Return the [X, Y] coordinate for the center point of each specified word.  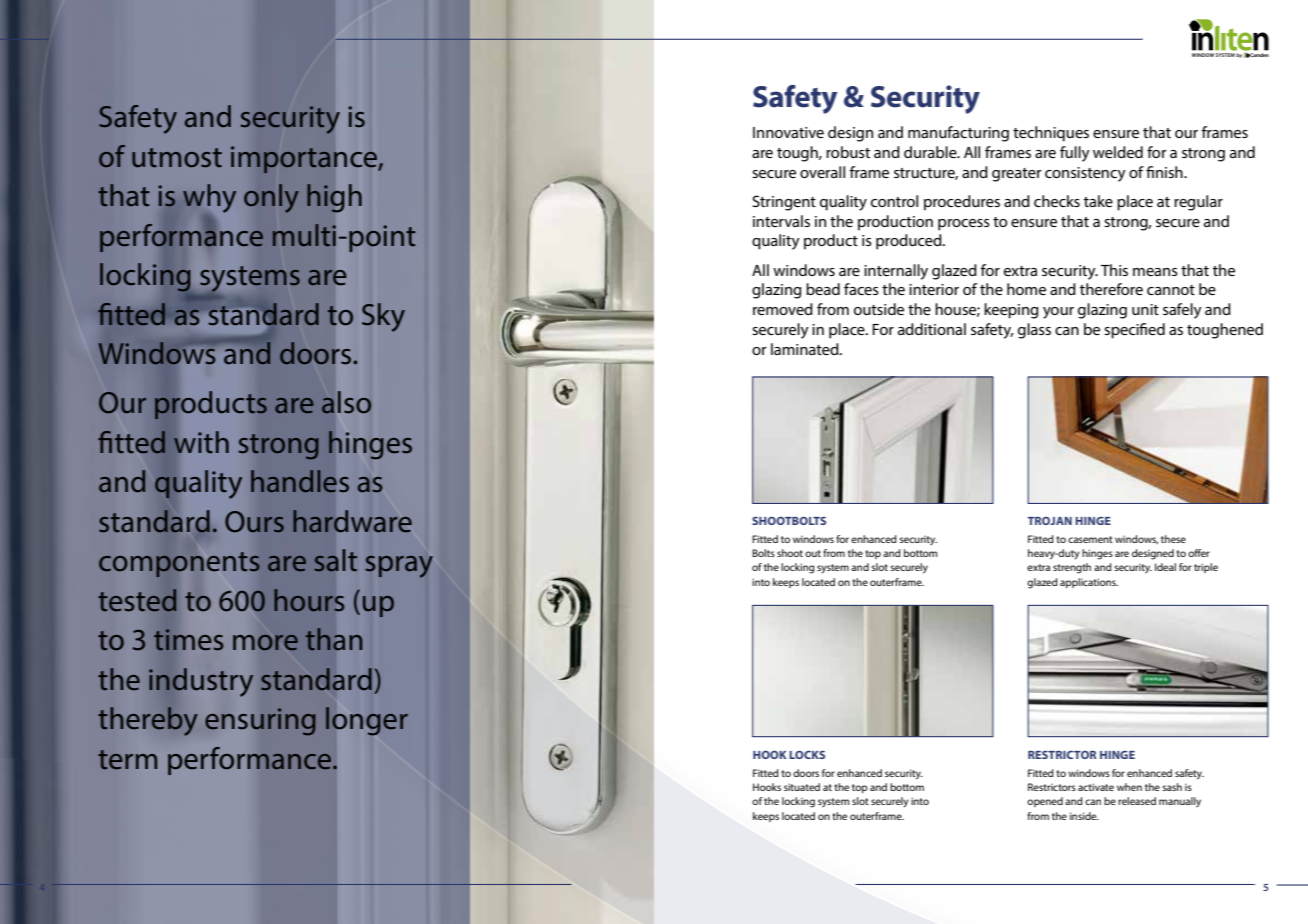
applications [1089, 583]
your [1058, 313]
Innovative [788, 132]
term [127, 760]
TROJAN [1050, 521]
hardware [352, 521]
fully [1075, 154]
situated [802, 787]
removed [783, 309]
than [334, 639]
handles [300, 481]
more [265, 642]
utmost [177, 157]
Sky [383, 317]
